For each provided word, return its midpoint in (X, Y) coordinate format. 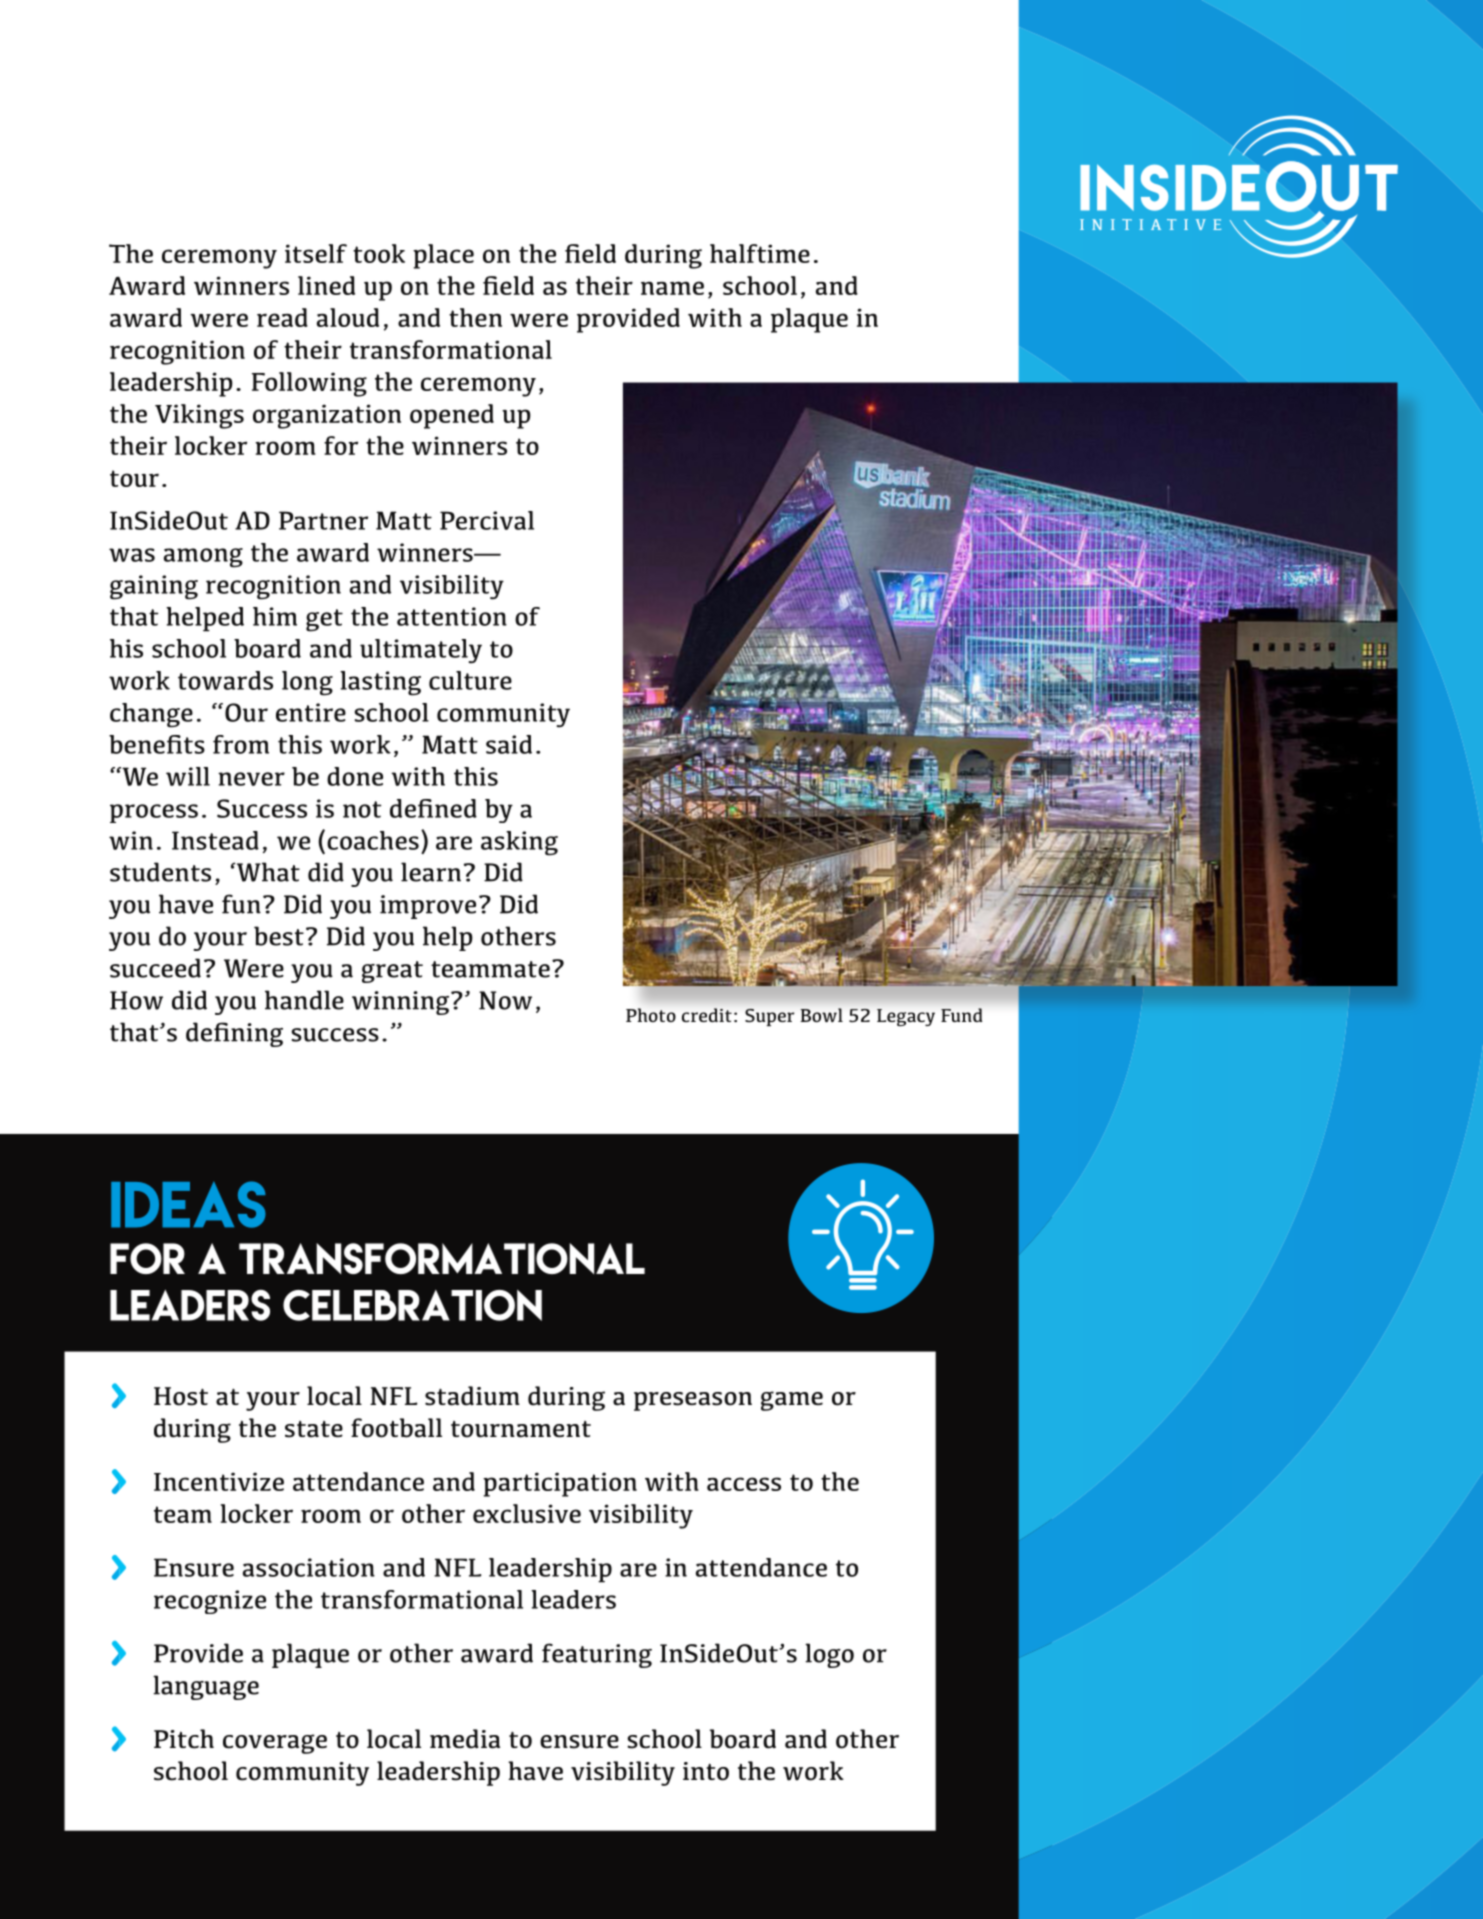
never (251, 779)
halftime (760, 253)
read (282, 317)
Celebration (412, 1305)
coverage (275, 1744)
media (465, 1739)
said (509, 744)
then (475, 317)
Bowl (822, 1015)
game (792, 1401)
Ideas (188, 1204)
